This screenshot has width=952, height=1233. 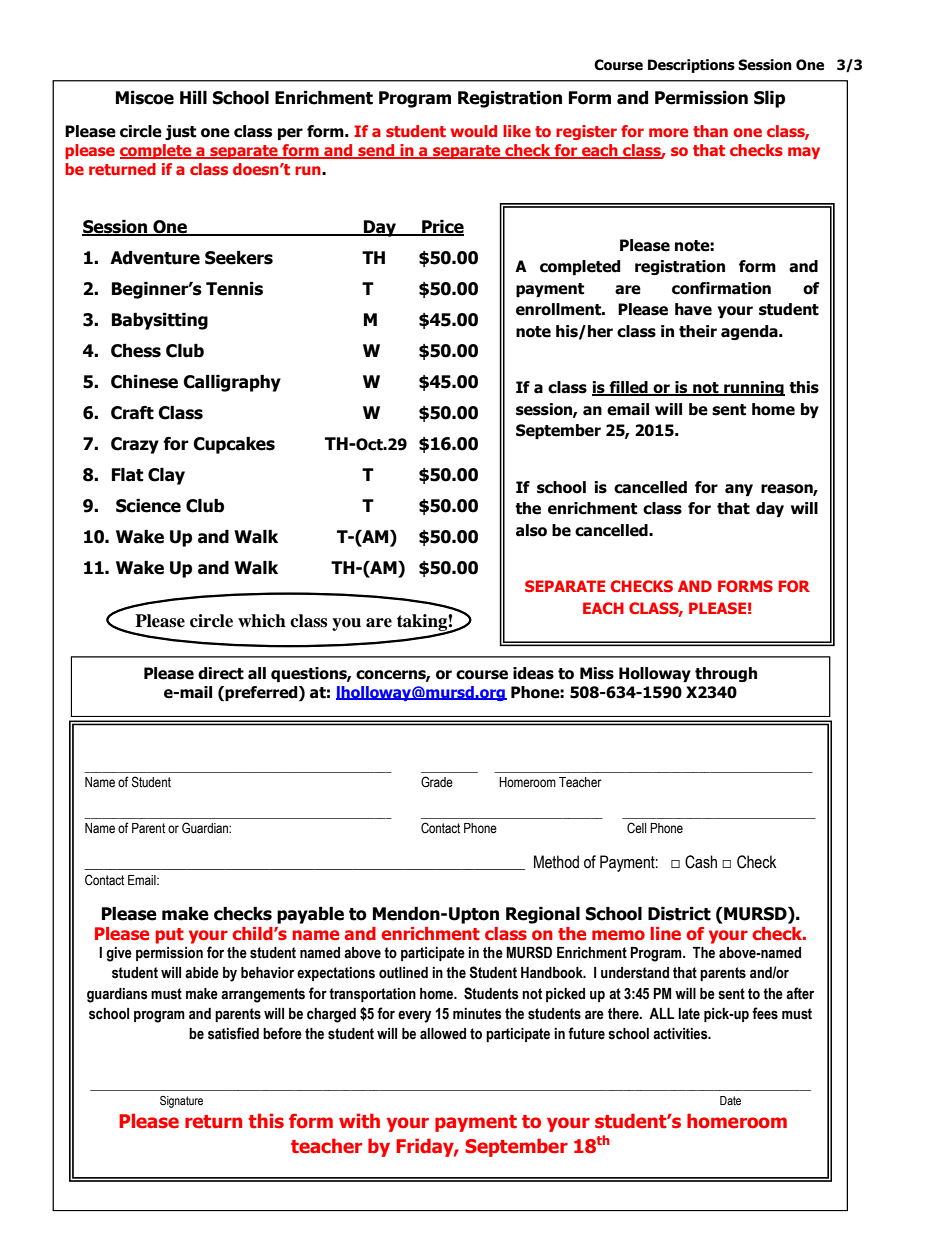 What do you see at coordinates (193, 97) in the screenshot?
I see `Hill` at bounding box center [193, 97].
